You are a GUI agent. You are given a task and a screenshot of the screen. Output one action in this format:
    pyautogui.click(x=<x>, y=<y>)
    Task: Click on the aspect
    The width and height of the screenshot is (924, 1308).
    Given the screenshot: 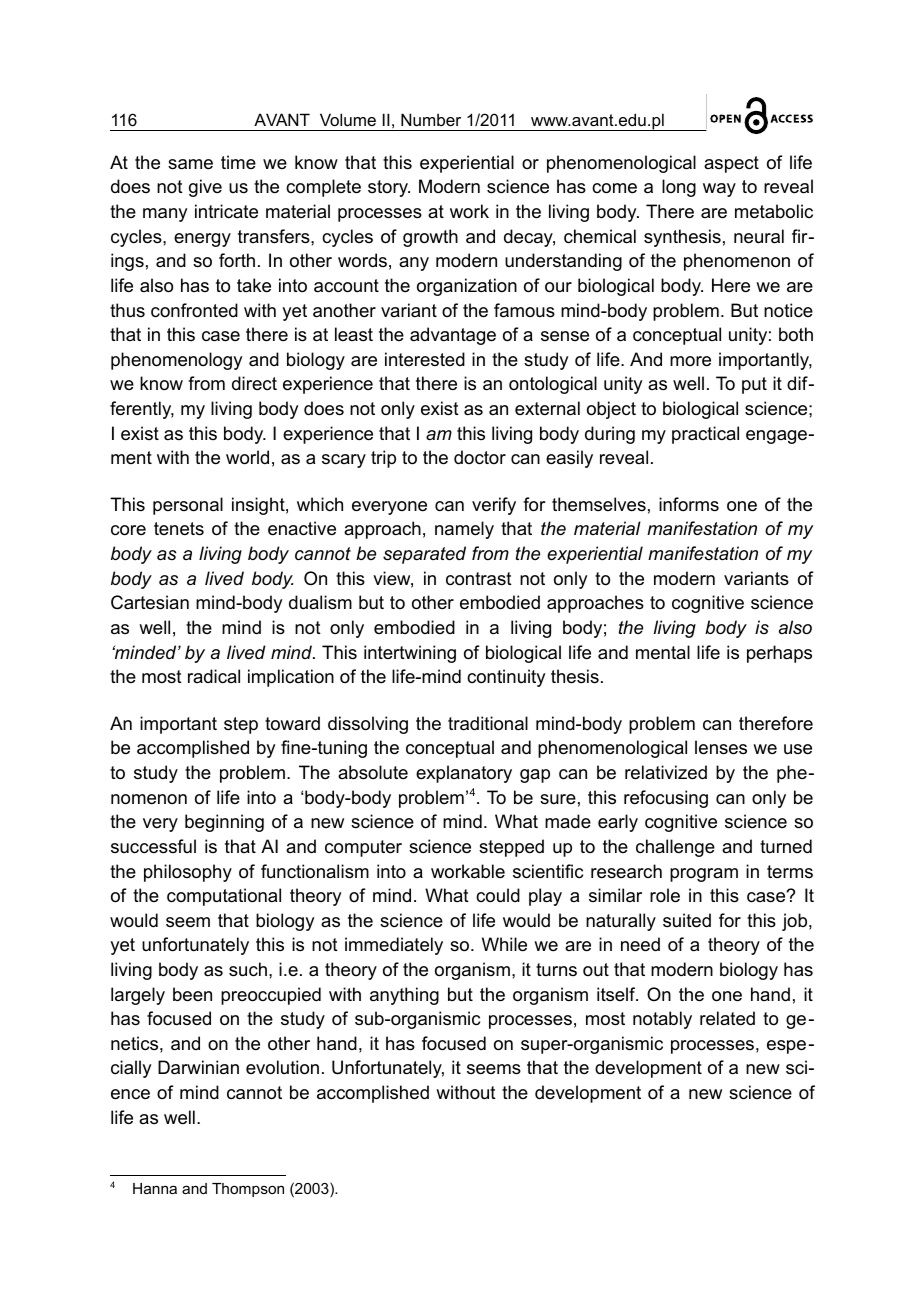 What is the action you would take?
    pyautogui.click(x=731, y=164)
